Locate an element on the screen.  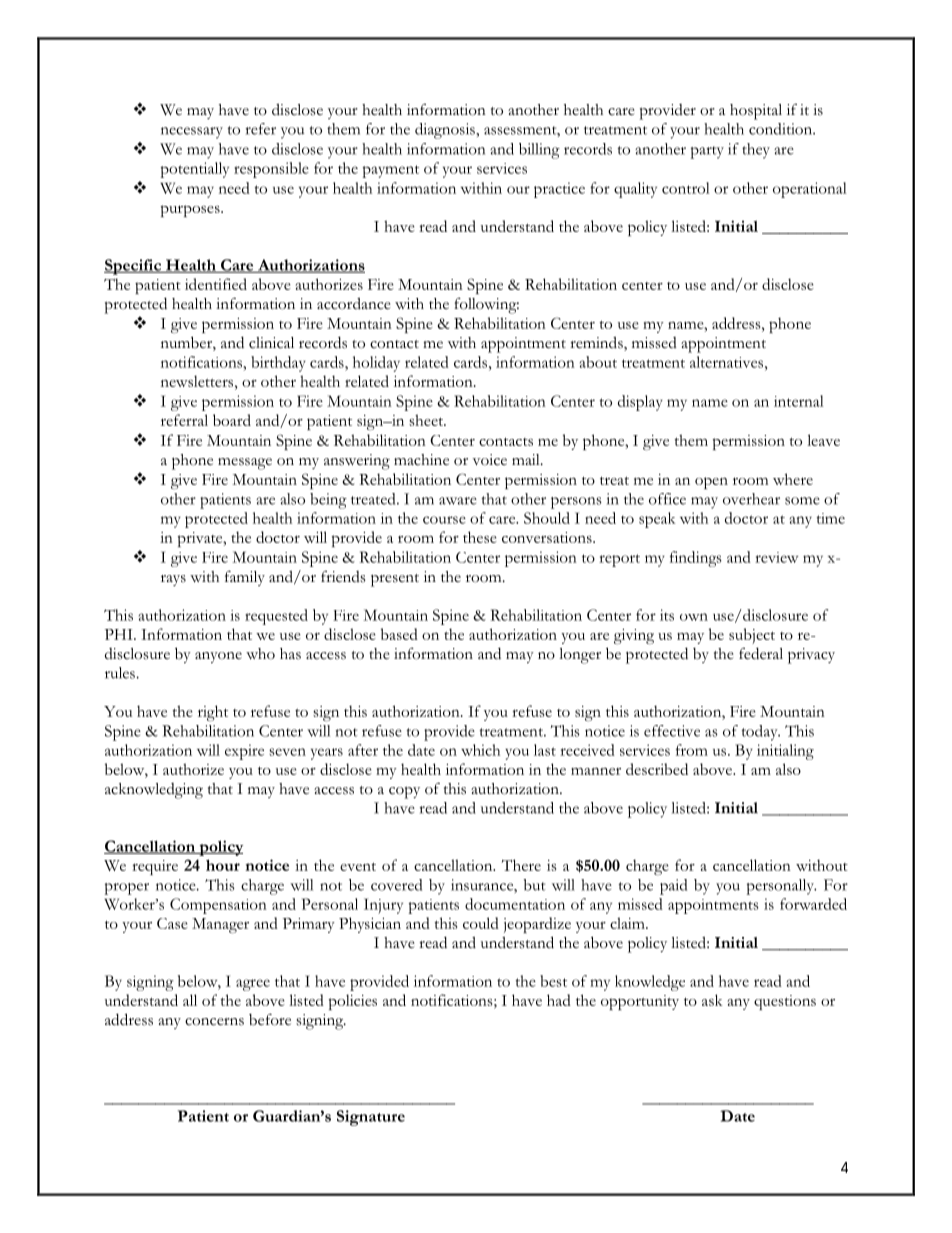
necessary is located at coordinates (192, 133).
